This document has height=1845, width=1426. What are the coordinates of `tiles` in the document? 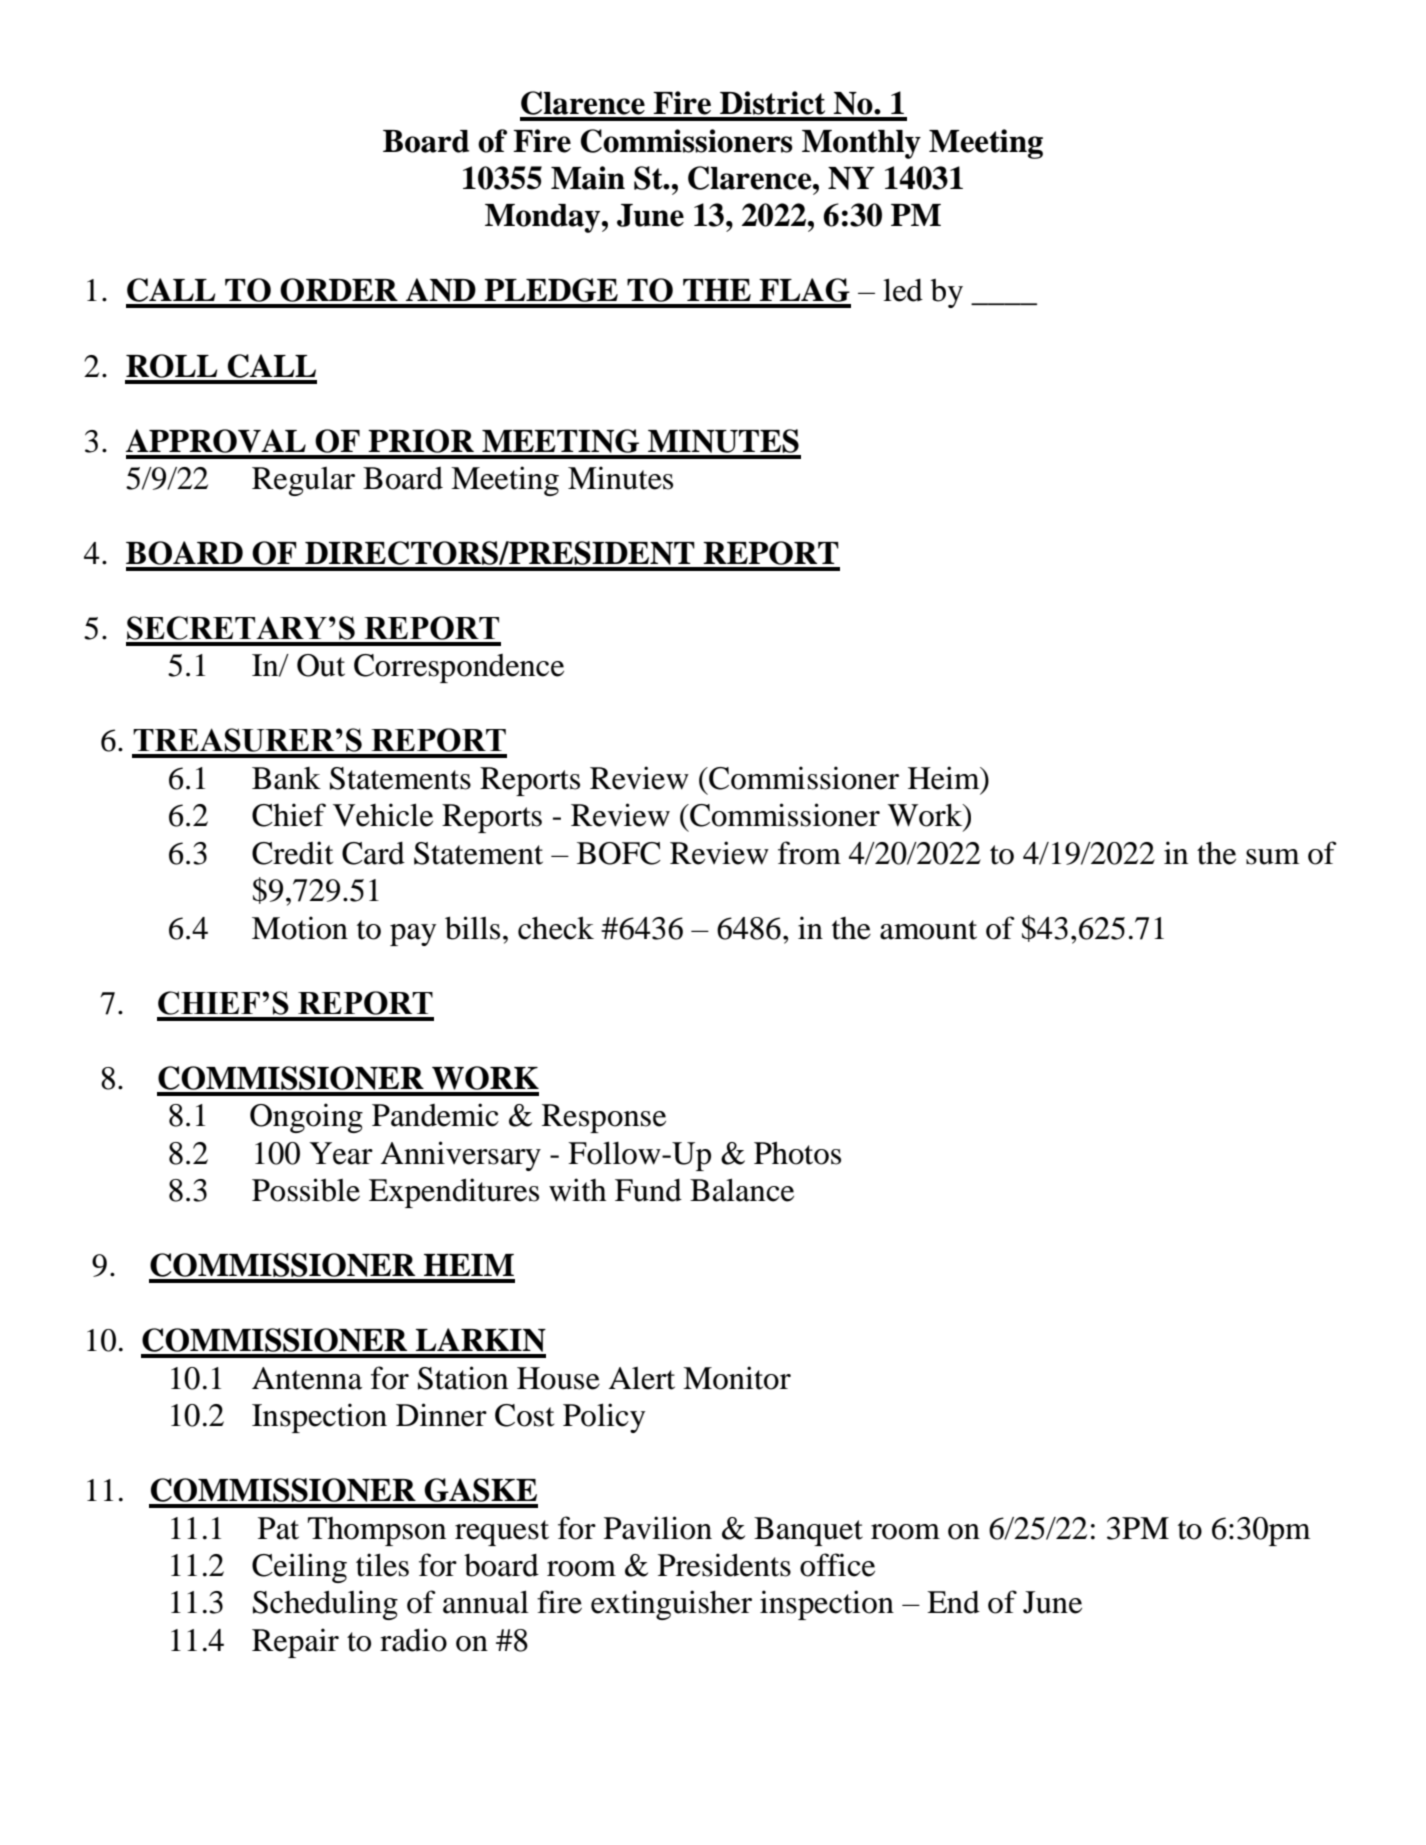 It's located at (382, 1565).
